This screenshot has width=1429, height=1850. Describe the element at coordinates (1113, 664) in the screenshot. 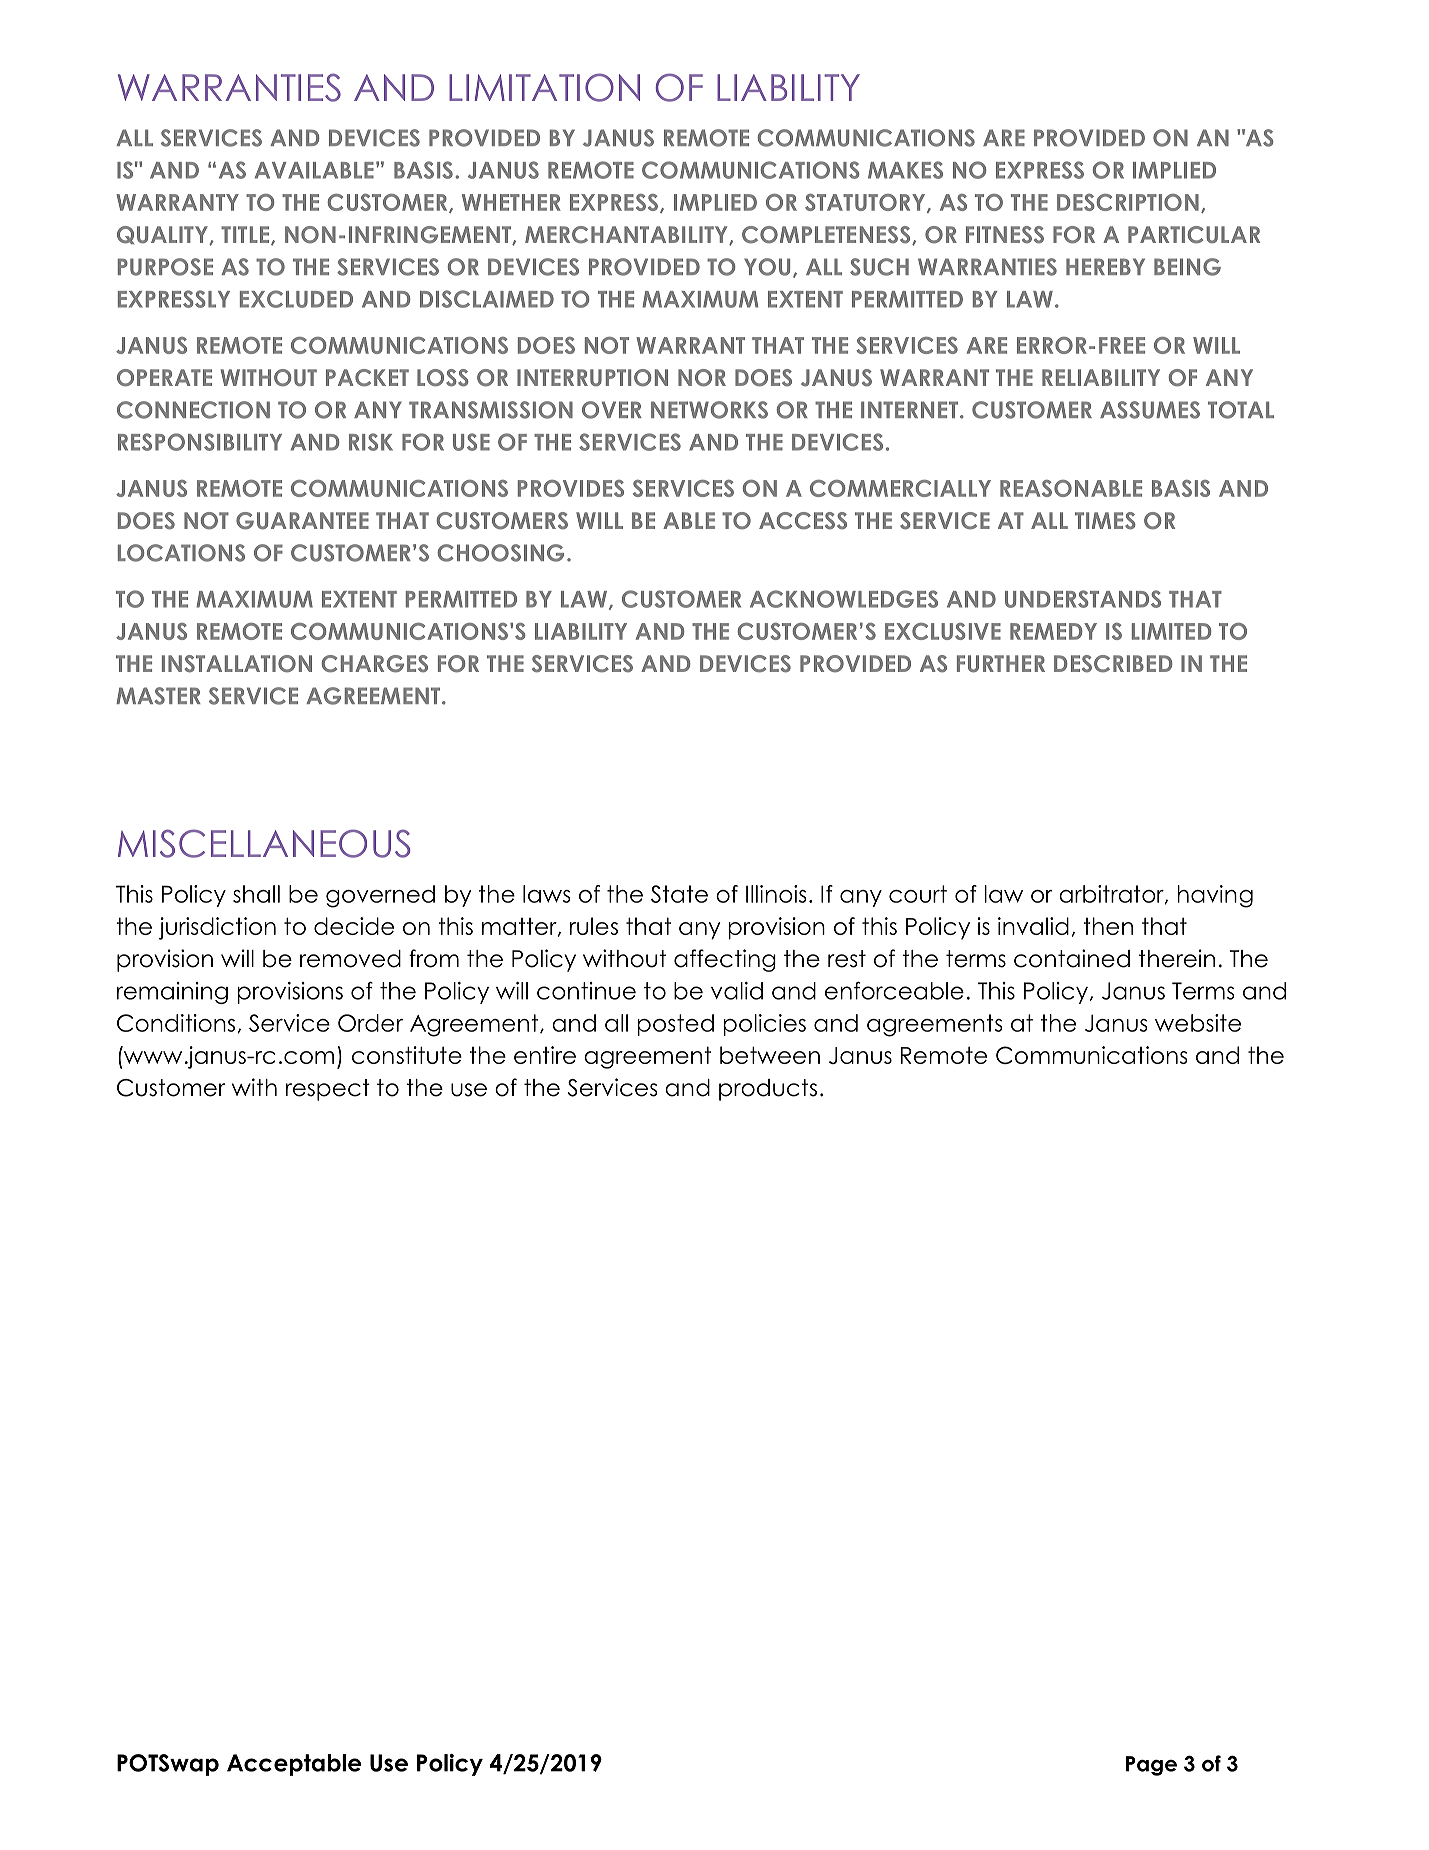

I see `DESCRIBED` at that location.
